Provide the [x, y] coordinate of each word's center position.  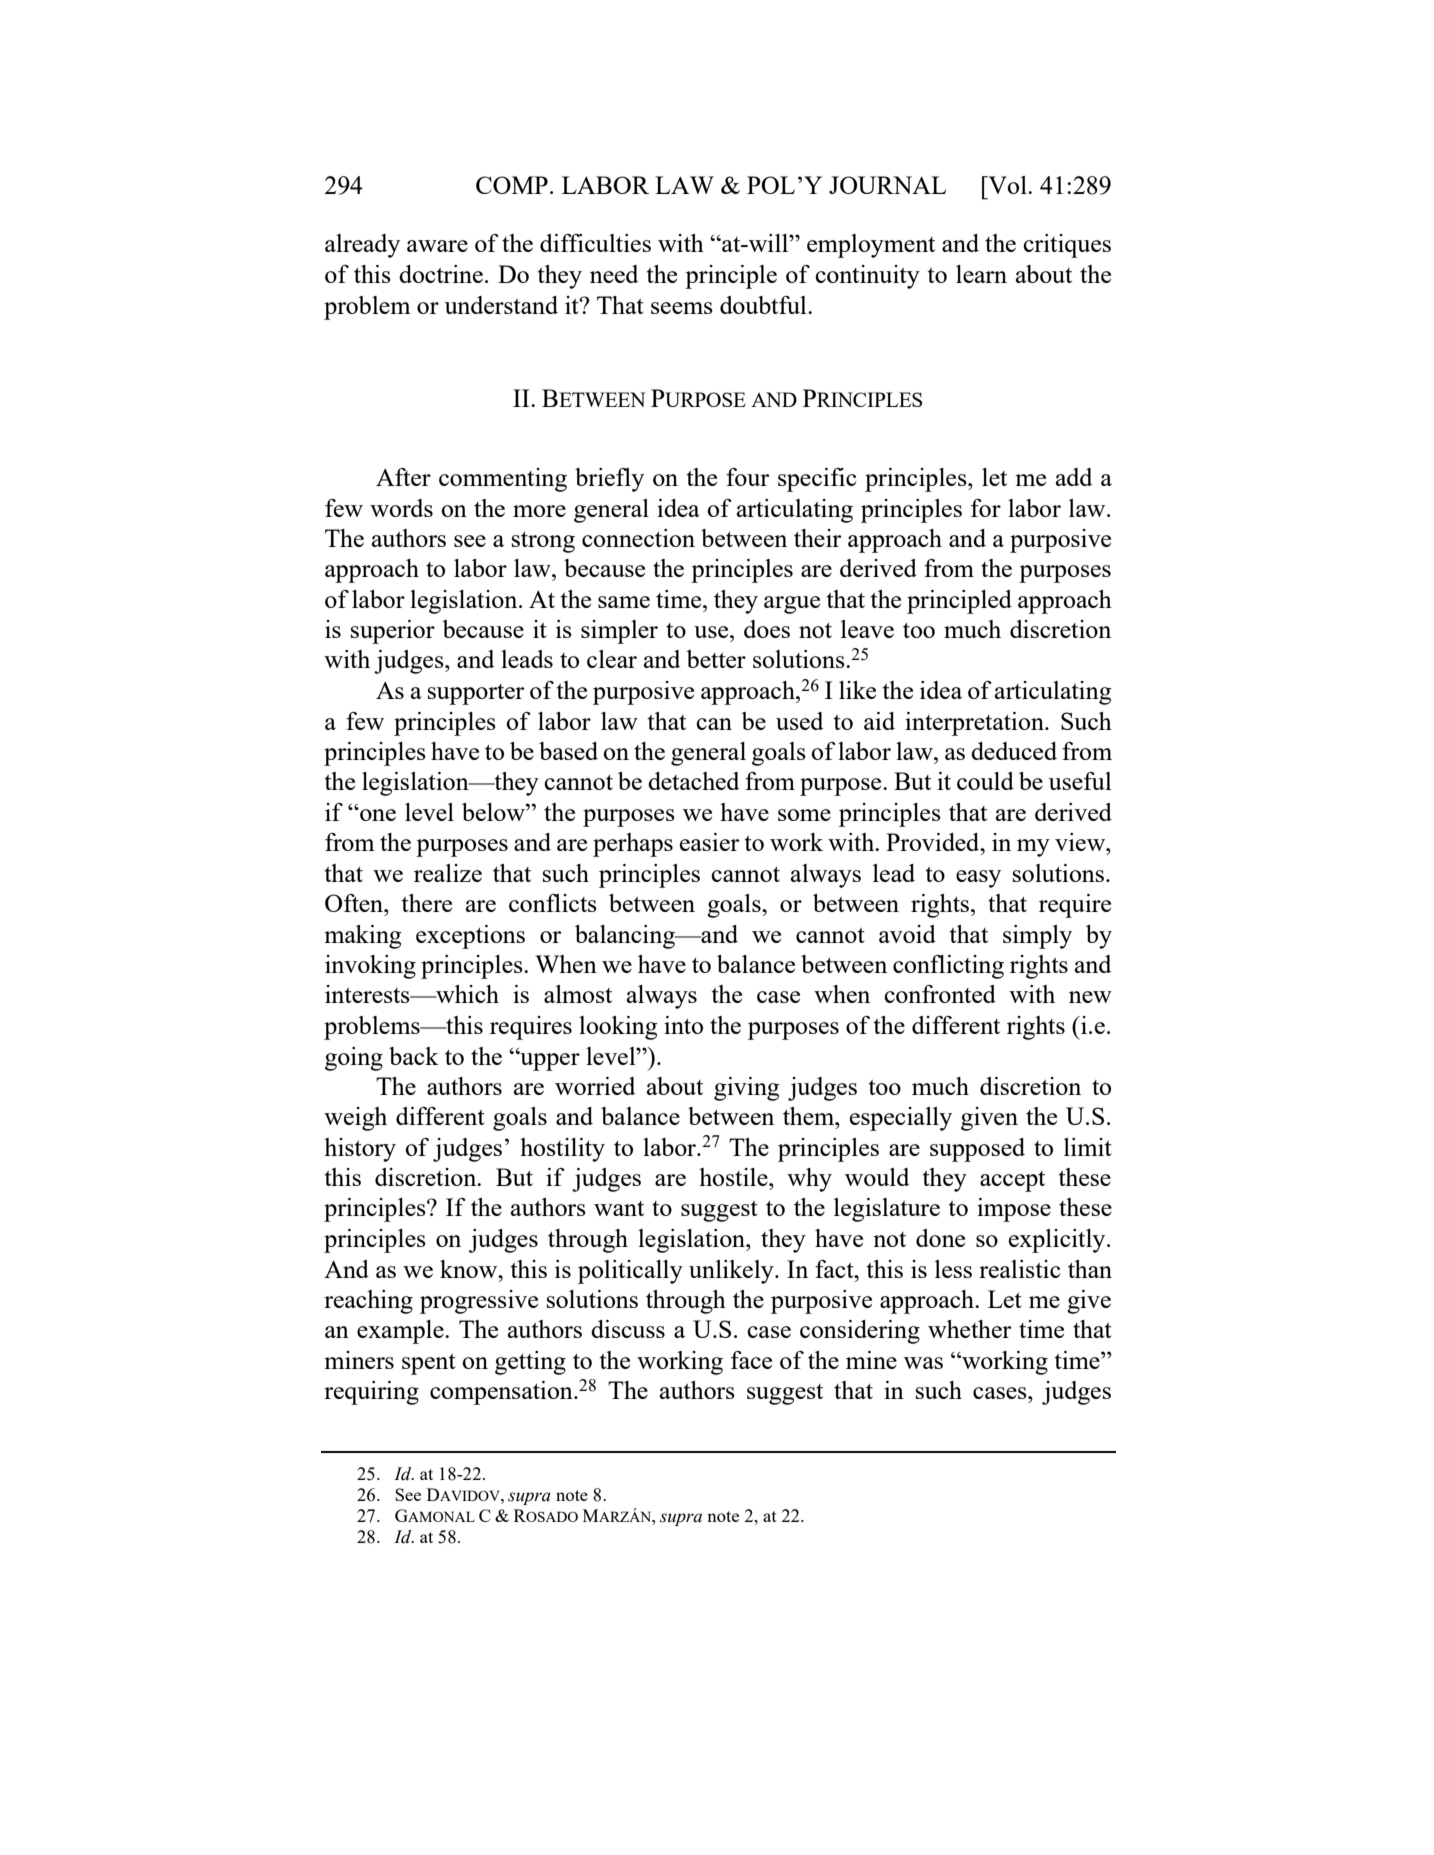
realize [448, 873]
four [747, 477]
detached [693, 781]
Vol [1007, 185]
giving [746, 1089]
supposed [977, 1150]
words [401, 508]
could [985, 781]
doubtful [764, 305]
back [414, 1056]
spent [429, 1364]
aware [437, 246]
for [986, 508]
